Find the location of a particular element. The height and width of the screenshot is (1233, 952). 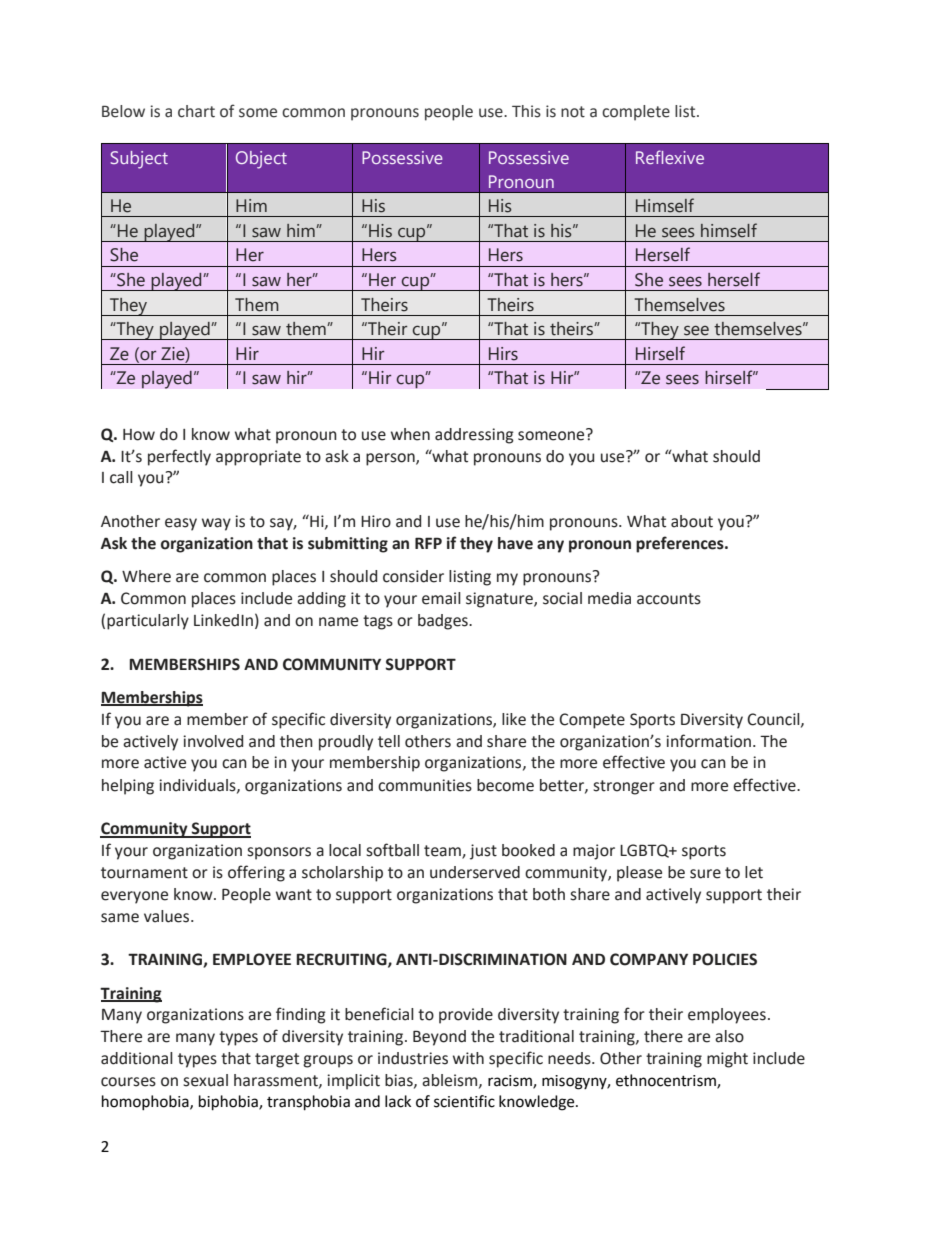

How is located at coordinates (139, 435).
